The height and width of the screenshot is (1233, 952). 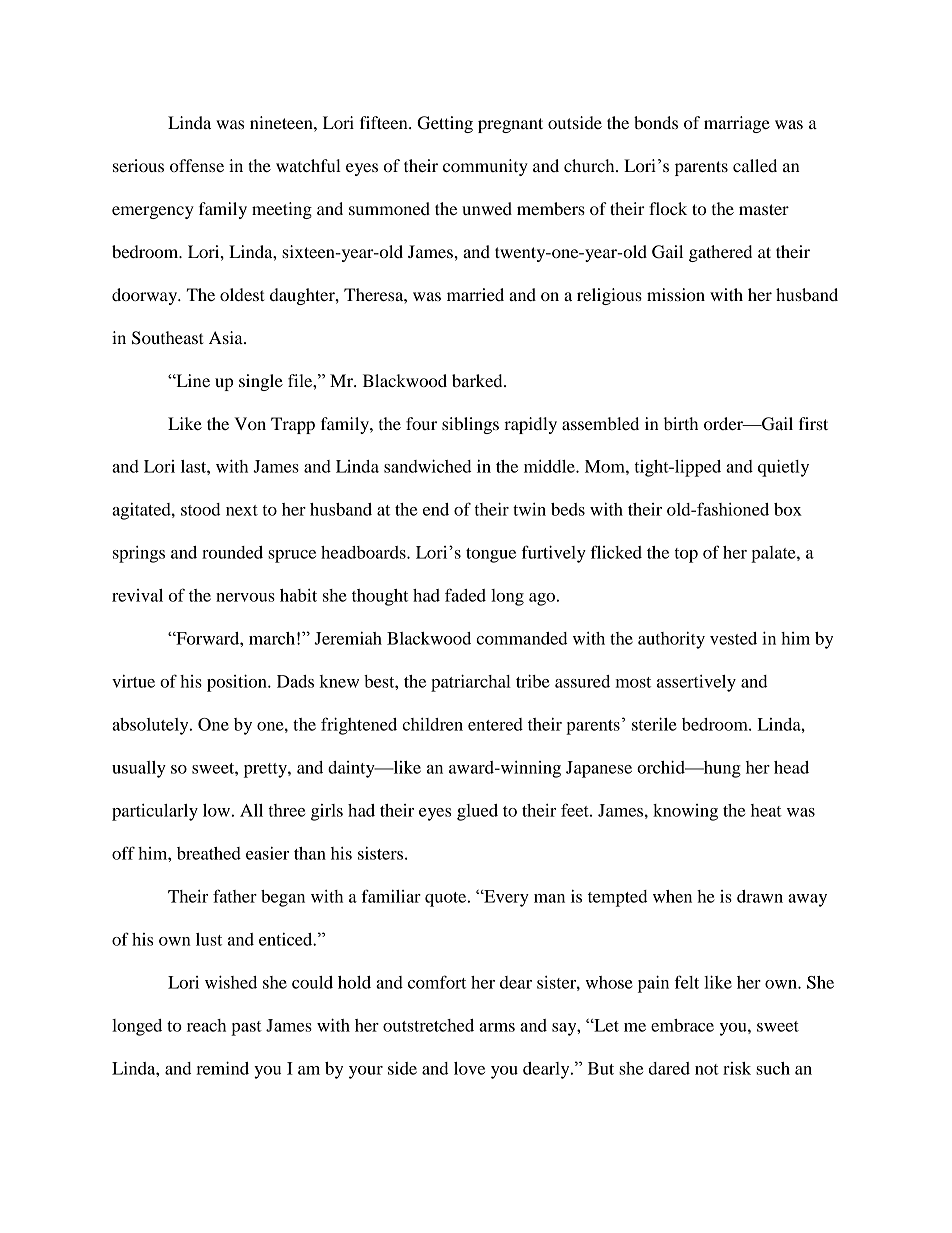 What do you see at coordinates (495, 724) in the screenshot?
I see `entered` at bounding box center [495, 724].
